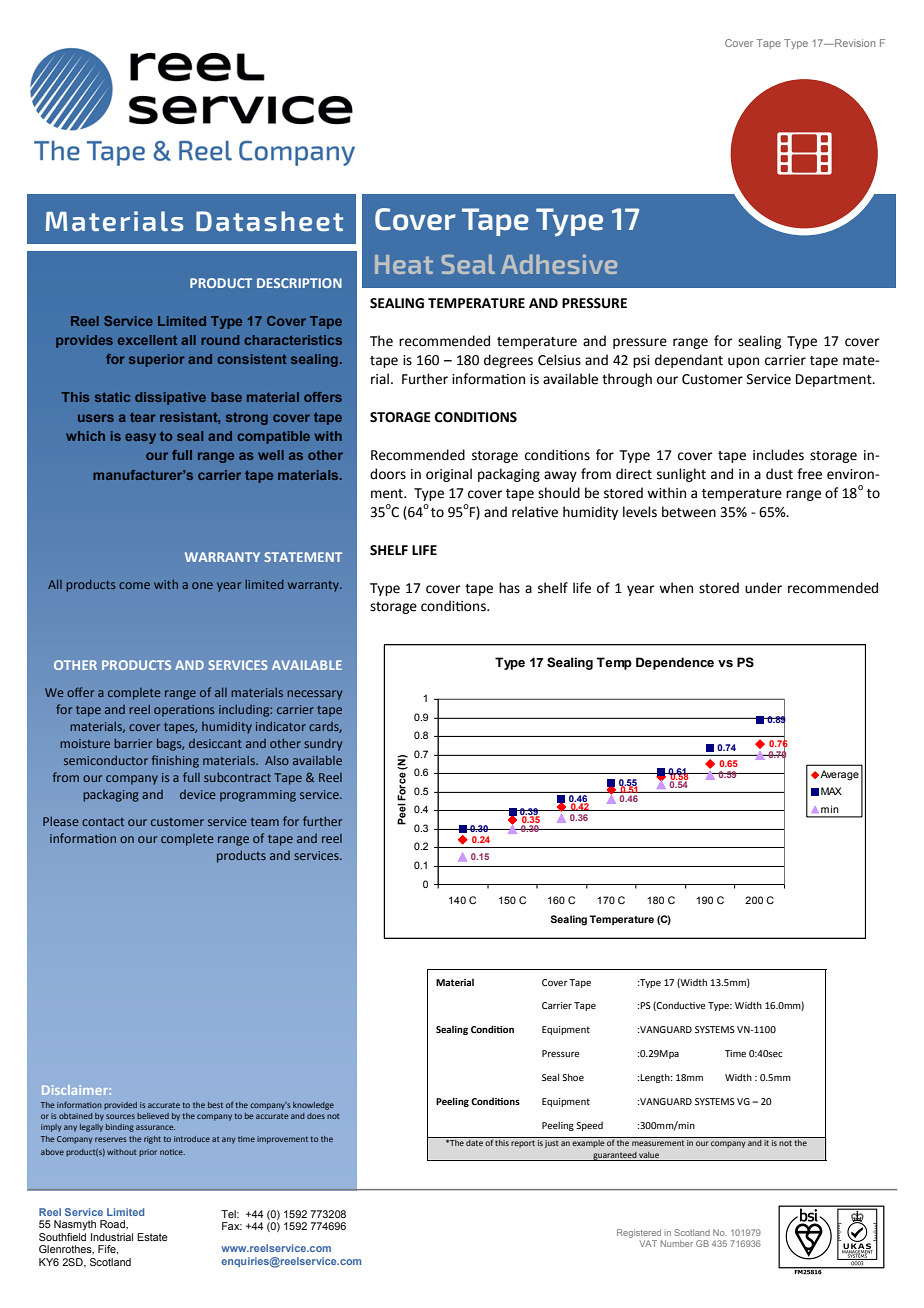 The width and height of the screenshot is (924, 1308). What do you see at coordinates (323, 745) in the screenshot?
I see `sundry` at bounding box center [323, 745].
